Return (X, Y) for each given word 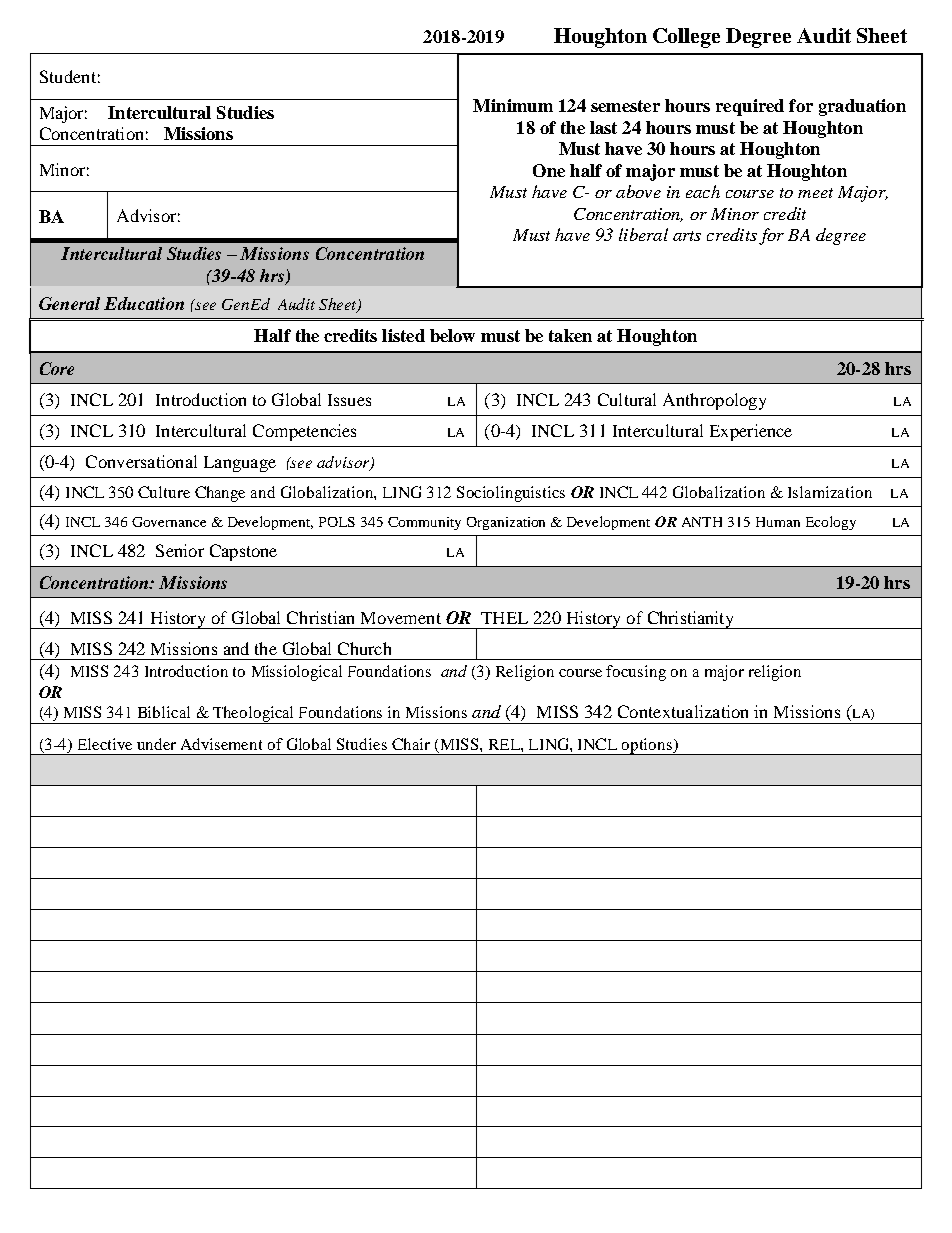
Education (144, 303)
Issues (349, 400)
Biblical (164, 712)
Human (778, 522)
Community (424, 523)
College (686, 38)
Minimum (513, 105)
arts (687, 236)
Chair (411, 744)
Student (68, 76)
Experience (751, 432)
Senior (180, 550)
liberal (643, 234)
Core (57, 368)
